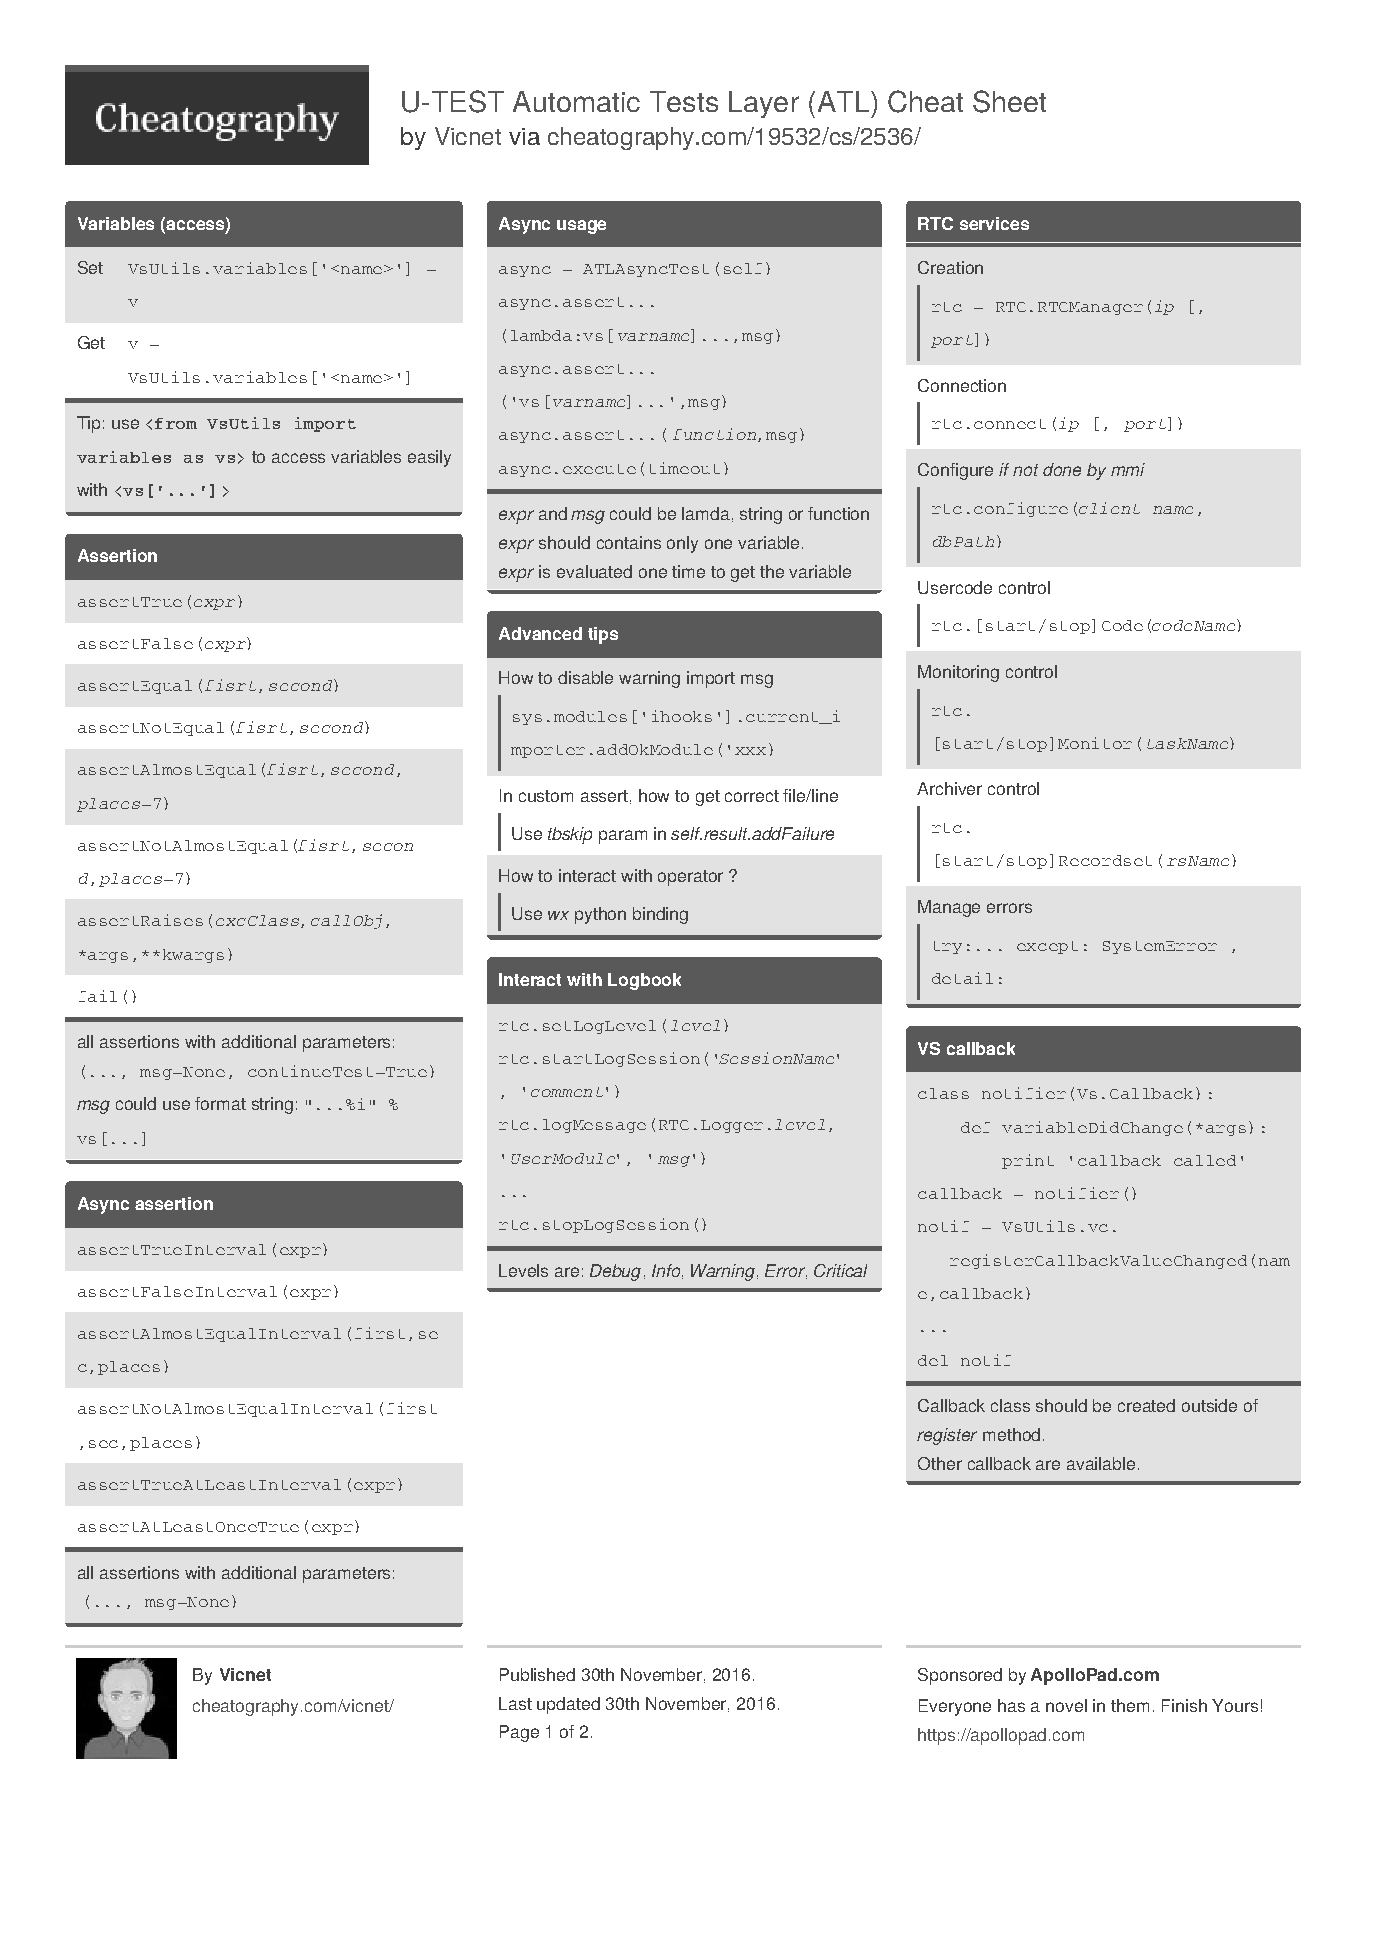 This screenshot has width=1375, height=1946. What do you see at coordinates (764, 104) in the screenshot?
I see `Layer` at bounding box center [764, 104].
